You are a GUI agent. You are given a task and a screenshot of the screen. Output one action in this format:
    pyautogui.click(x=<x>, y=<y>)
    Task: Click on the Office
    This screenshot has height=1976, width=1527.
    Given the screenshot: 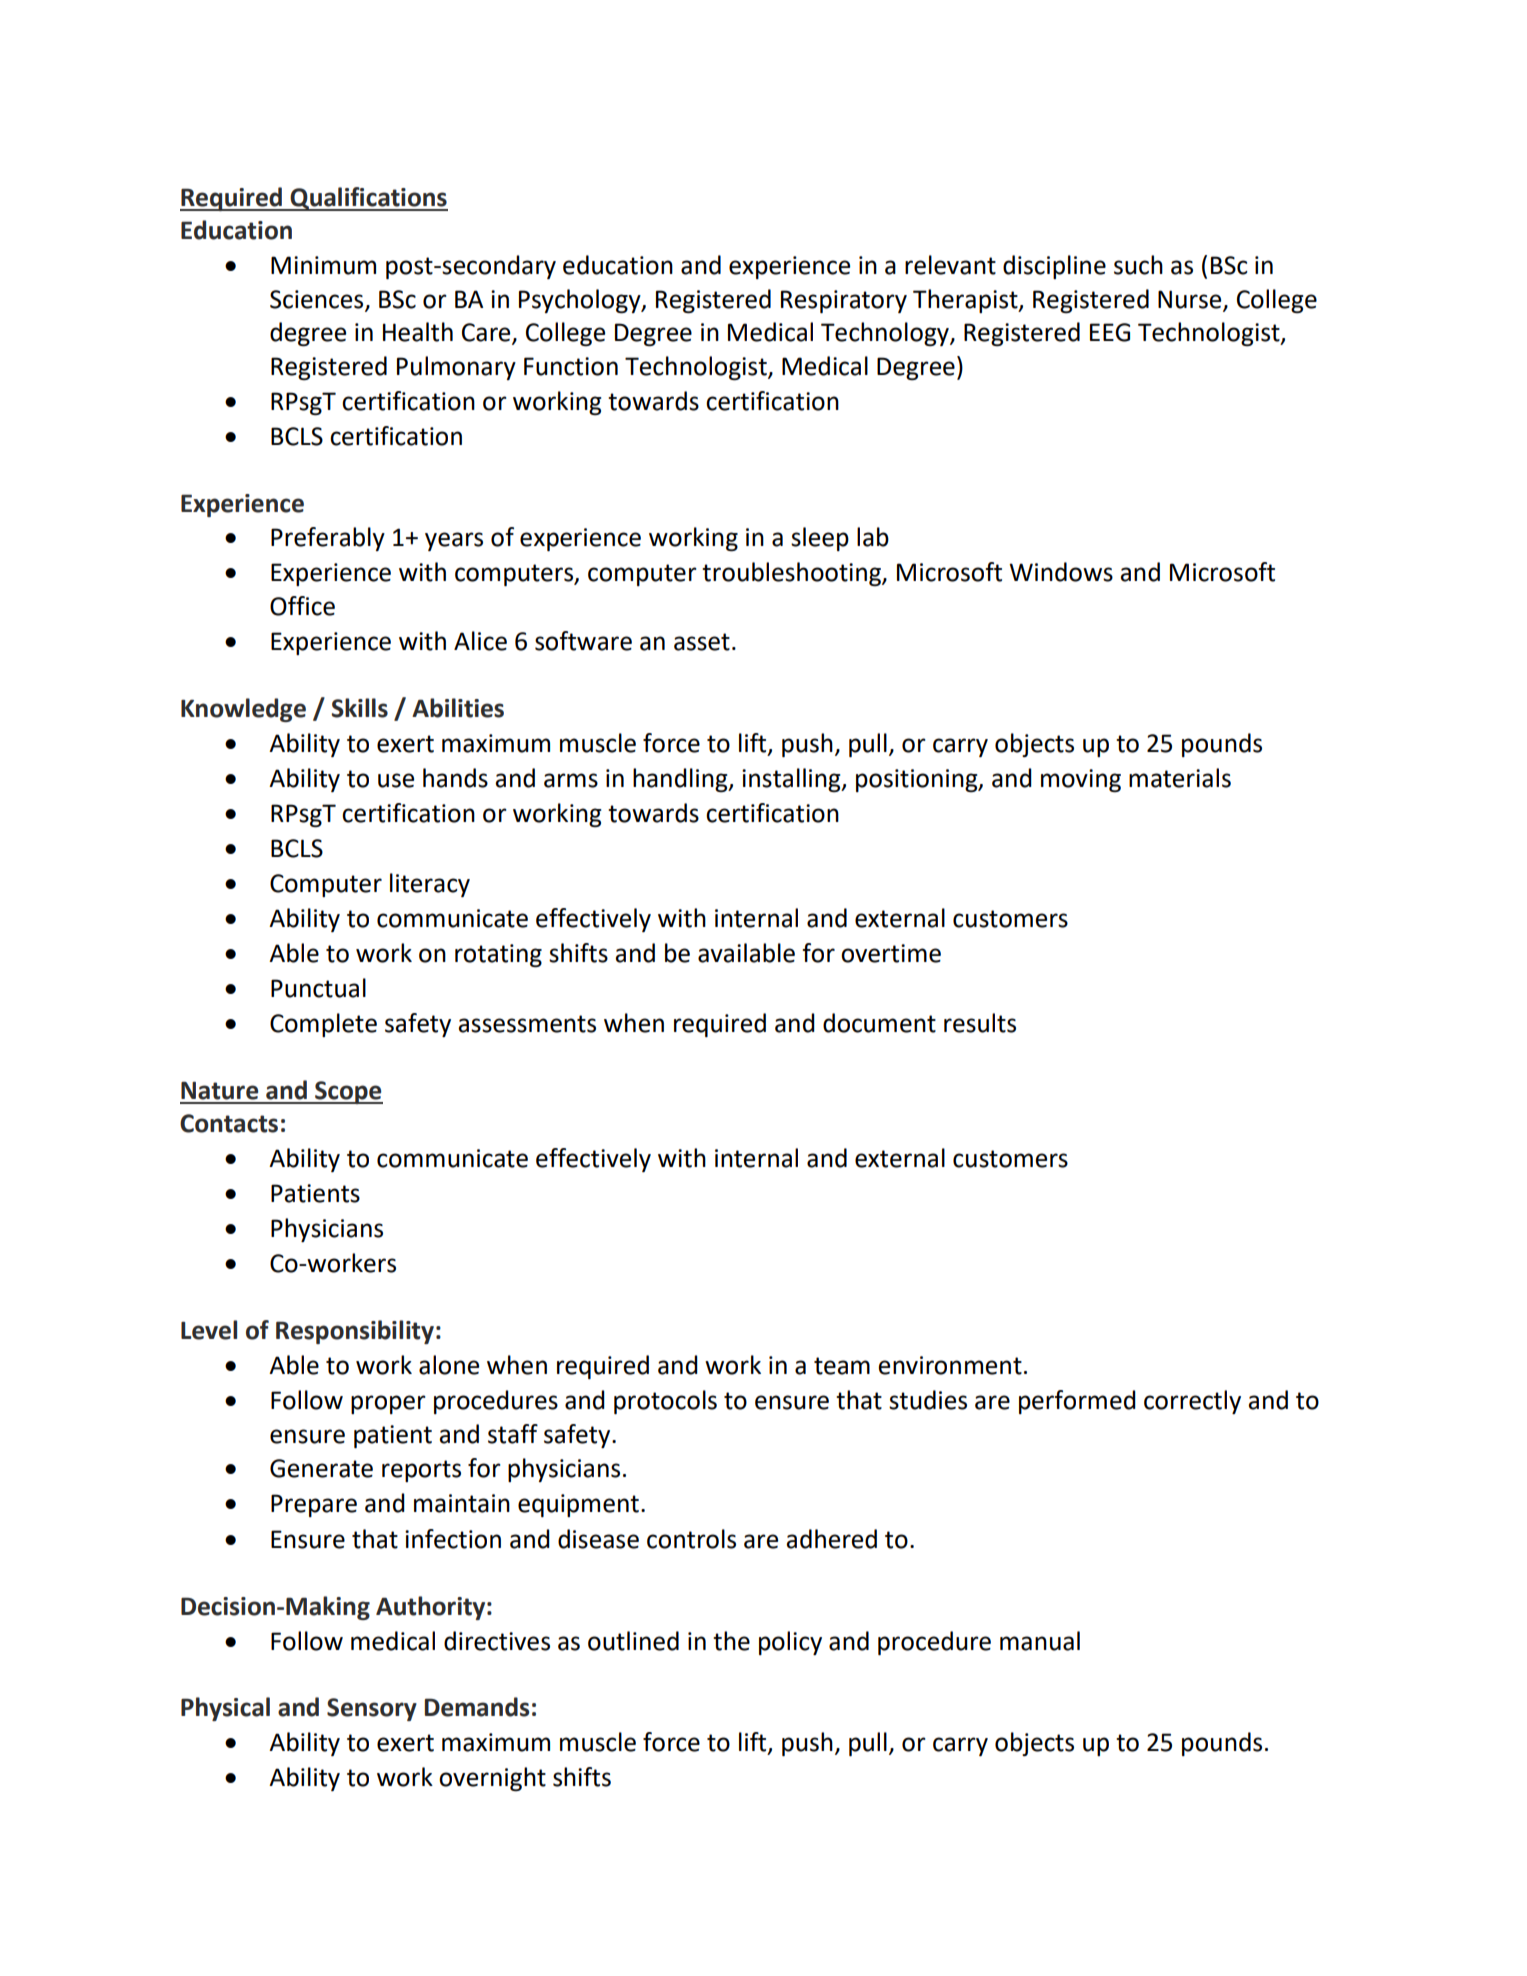 What is the action you would take?
    pyautogui.click(x=302, y=606)
